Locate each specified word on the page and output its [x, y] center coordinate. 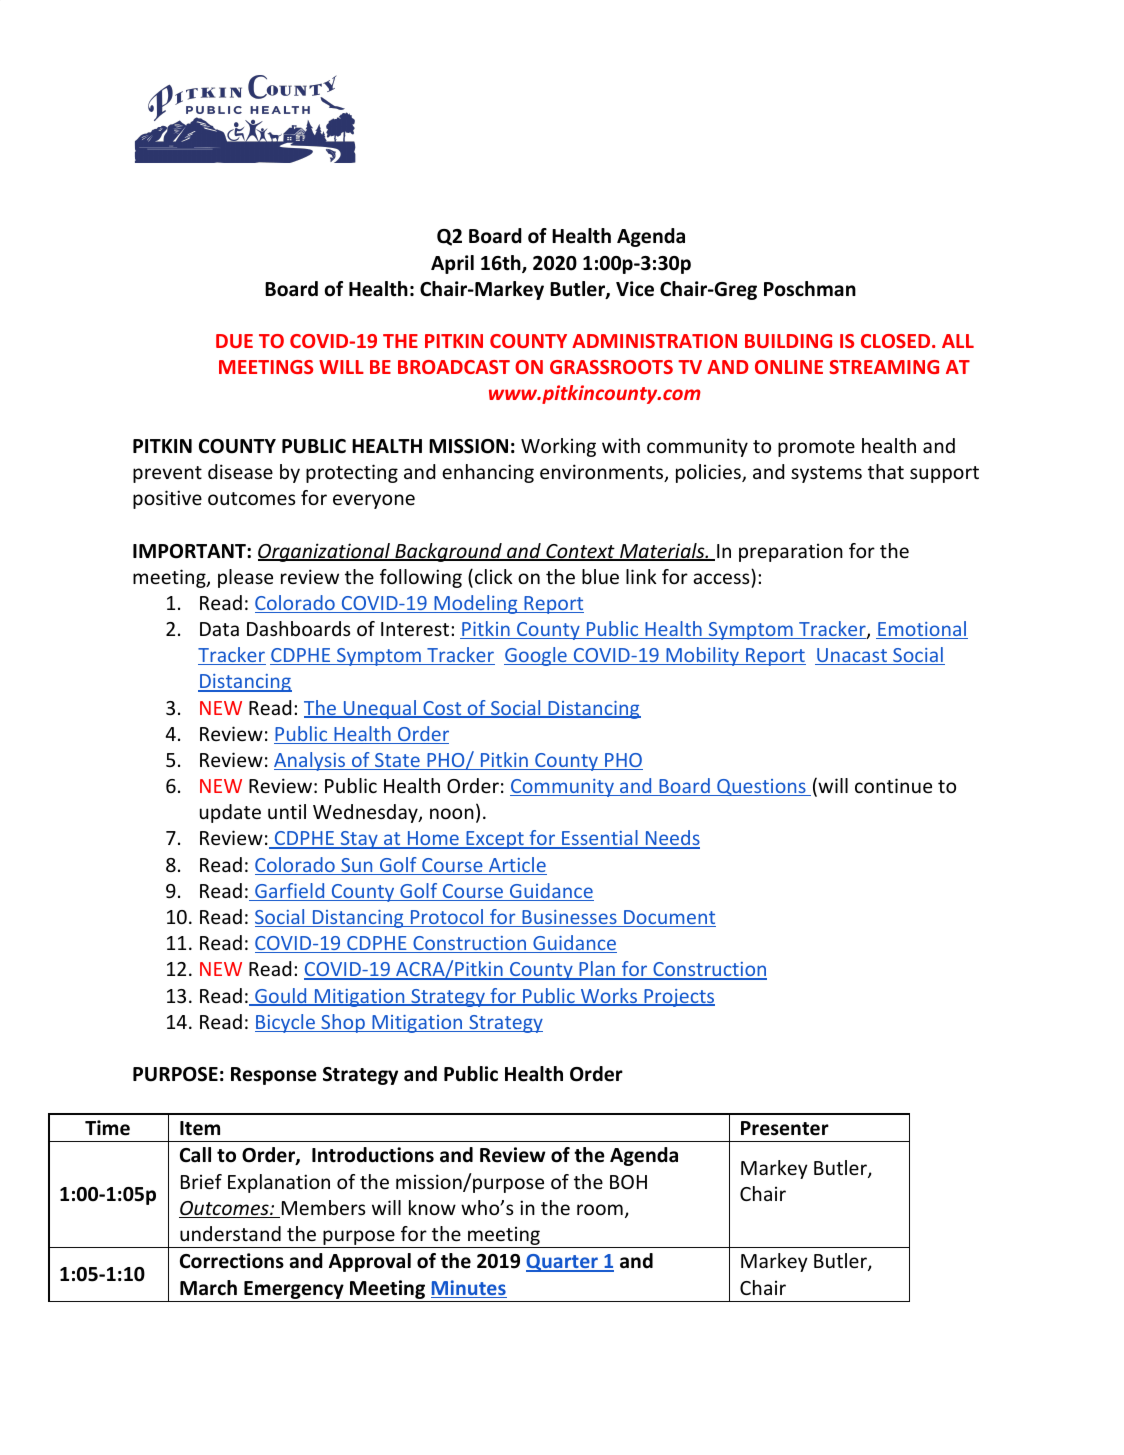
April [452, 264]
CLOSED [895, 341]
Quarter [563, 1263]
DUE [234, 341]
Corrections [232, 1261]
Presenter [785, 1128]
